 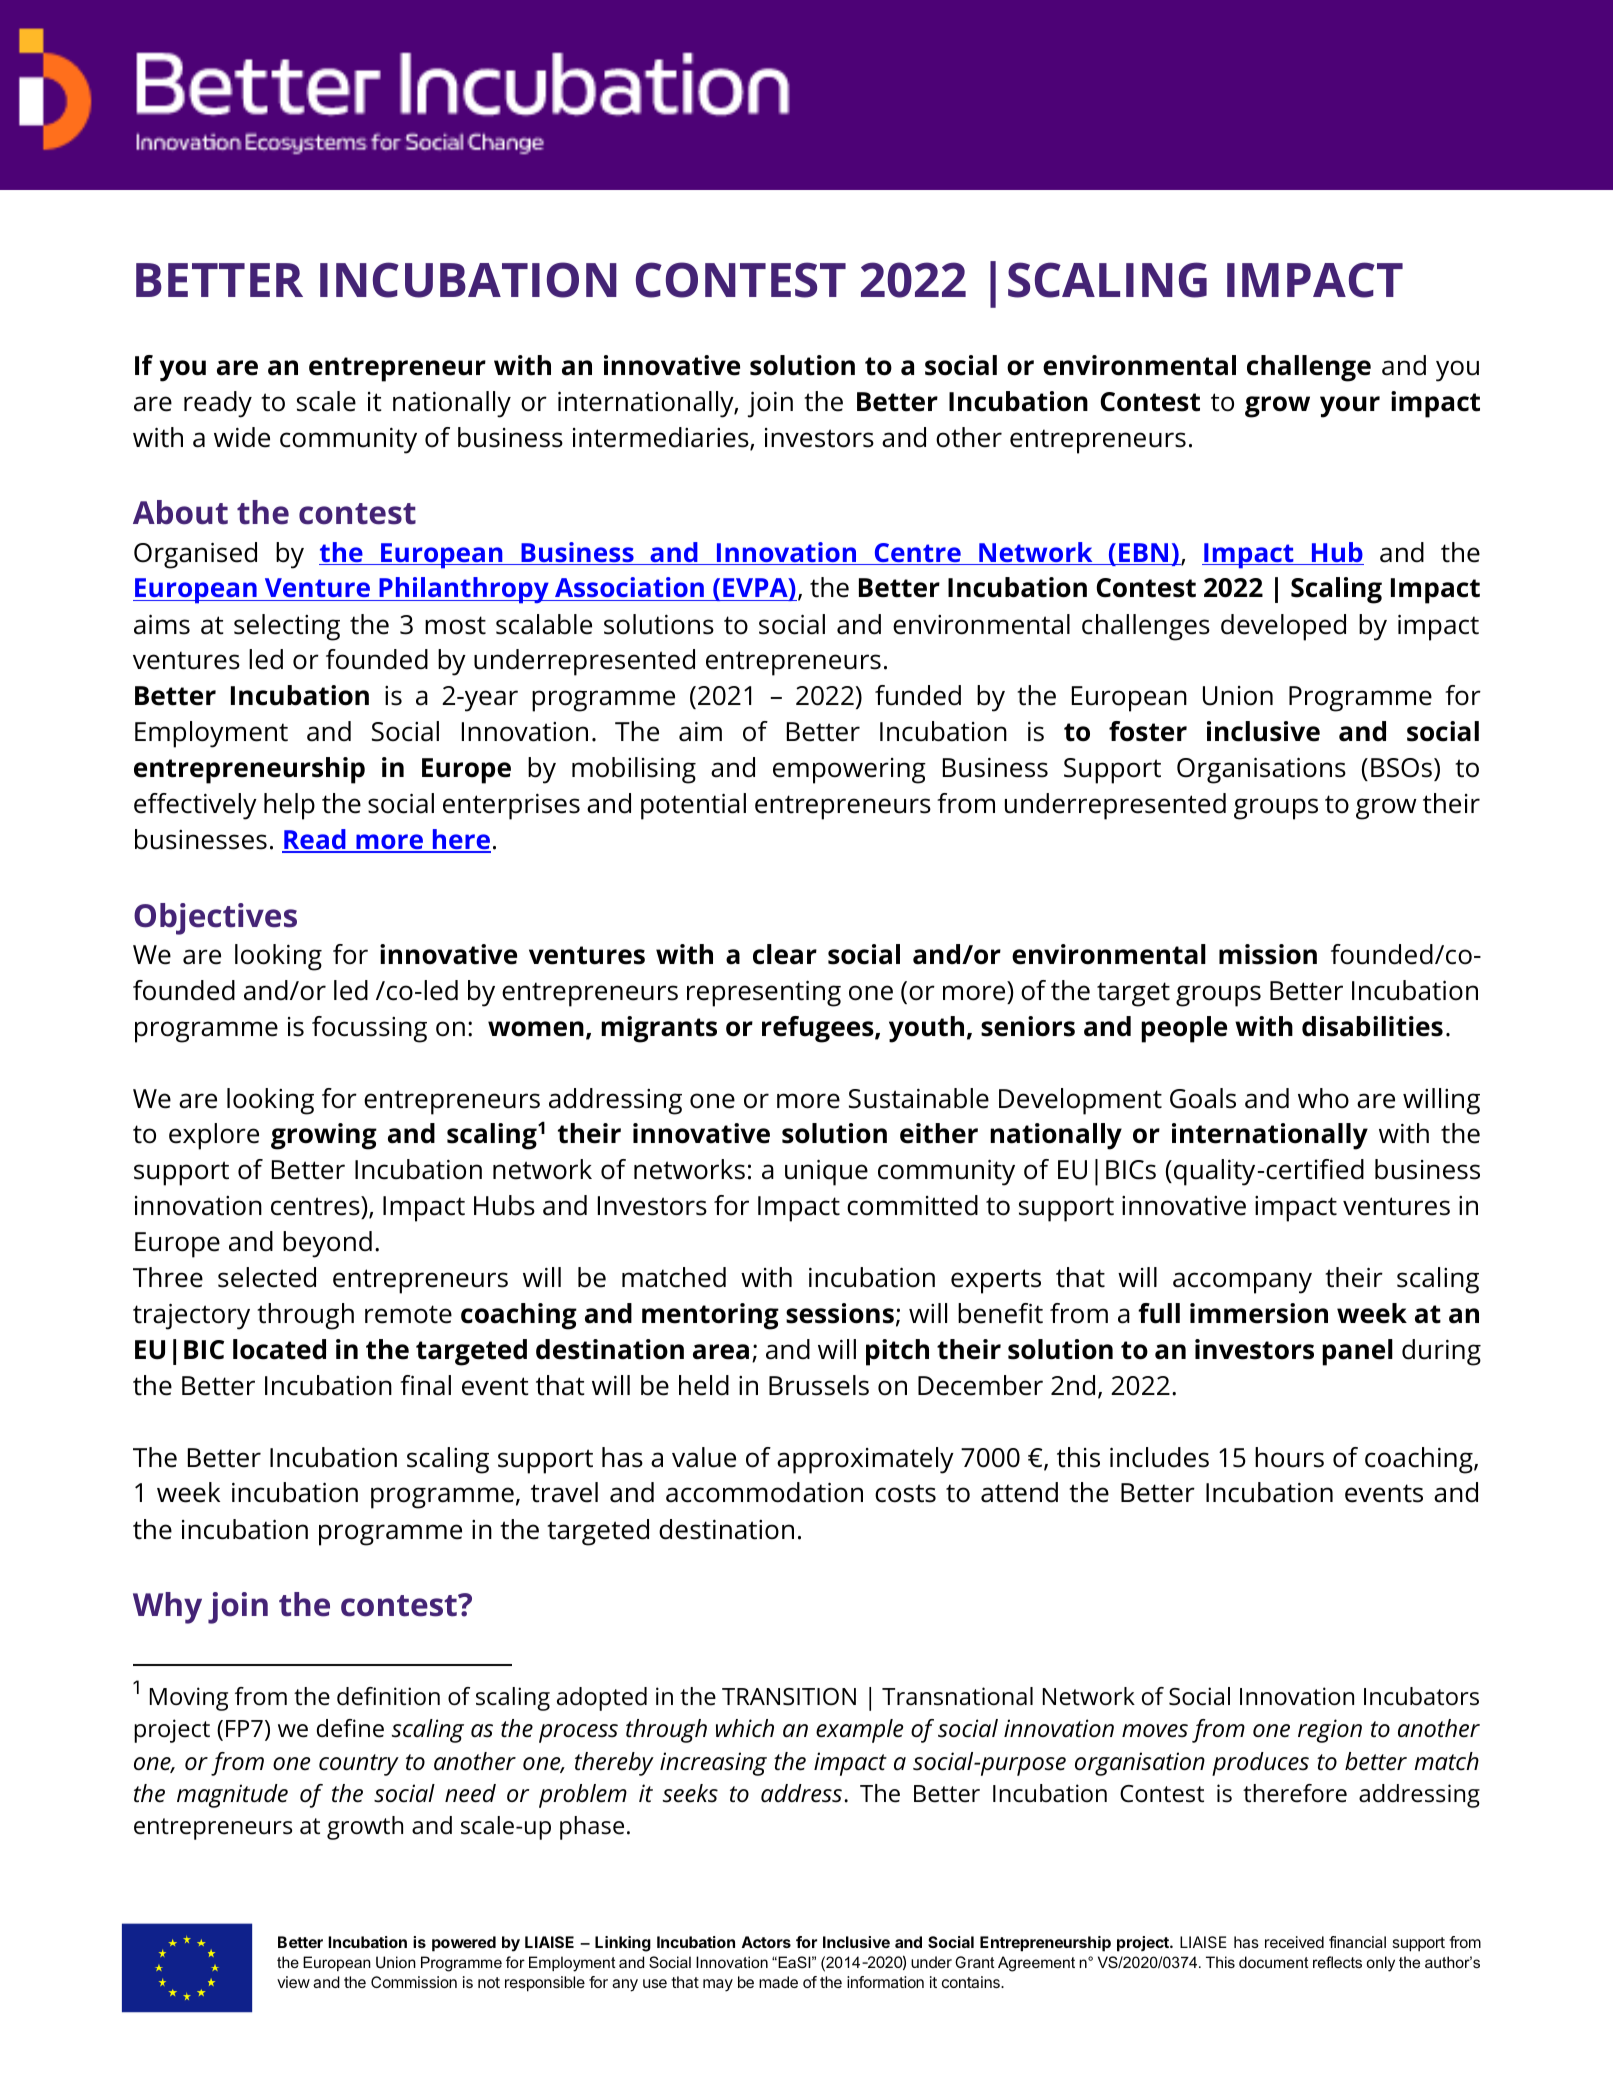 I want to click on unique, so click(x=826, y=1172).
